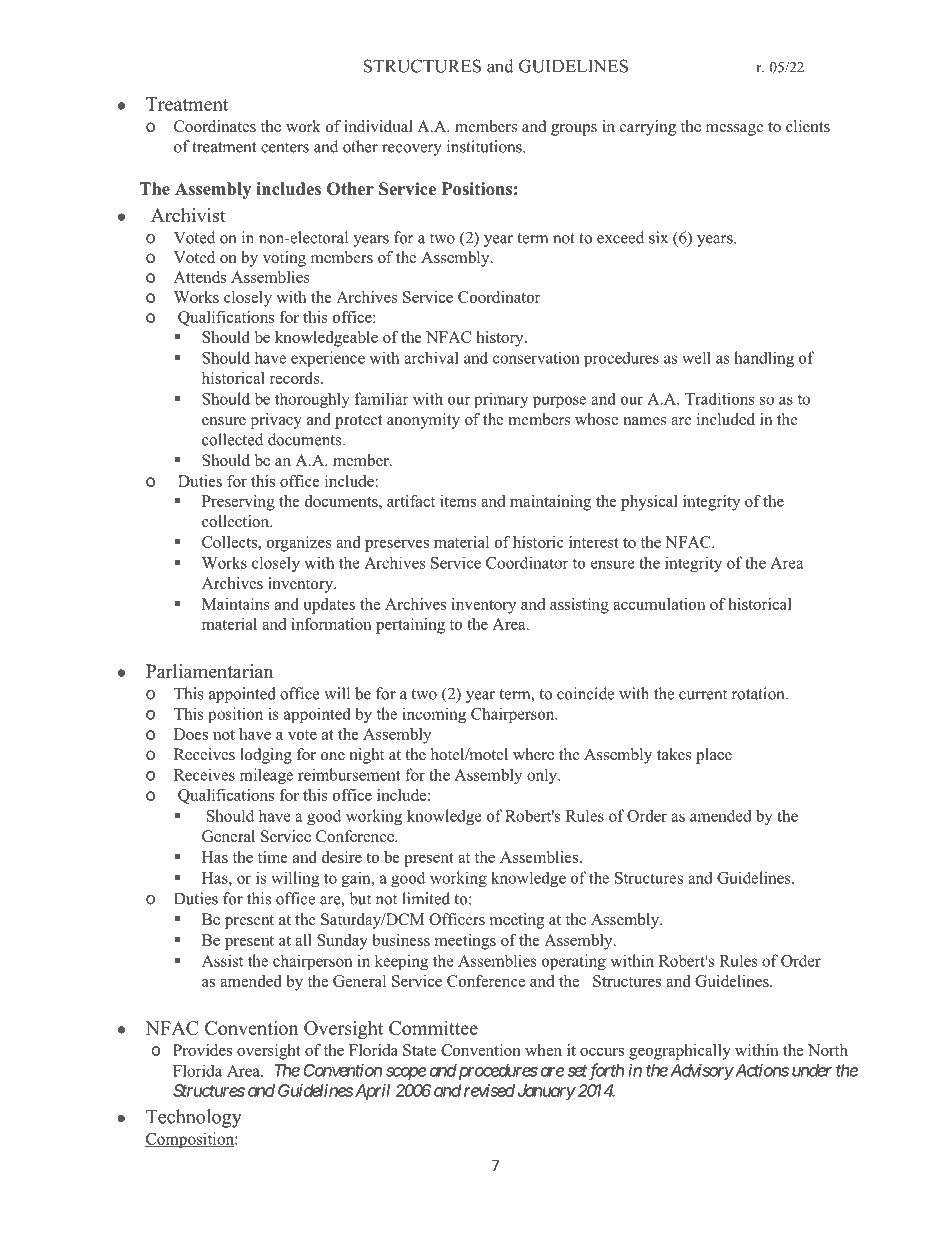  I want to click on collected, so click(232, 439).
